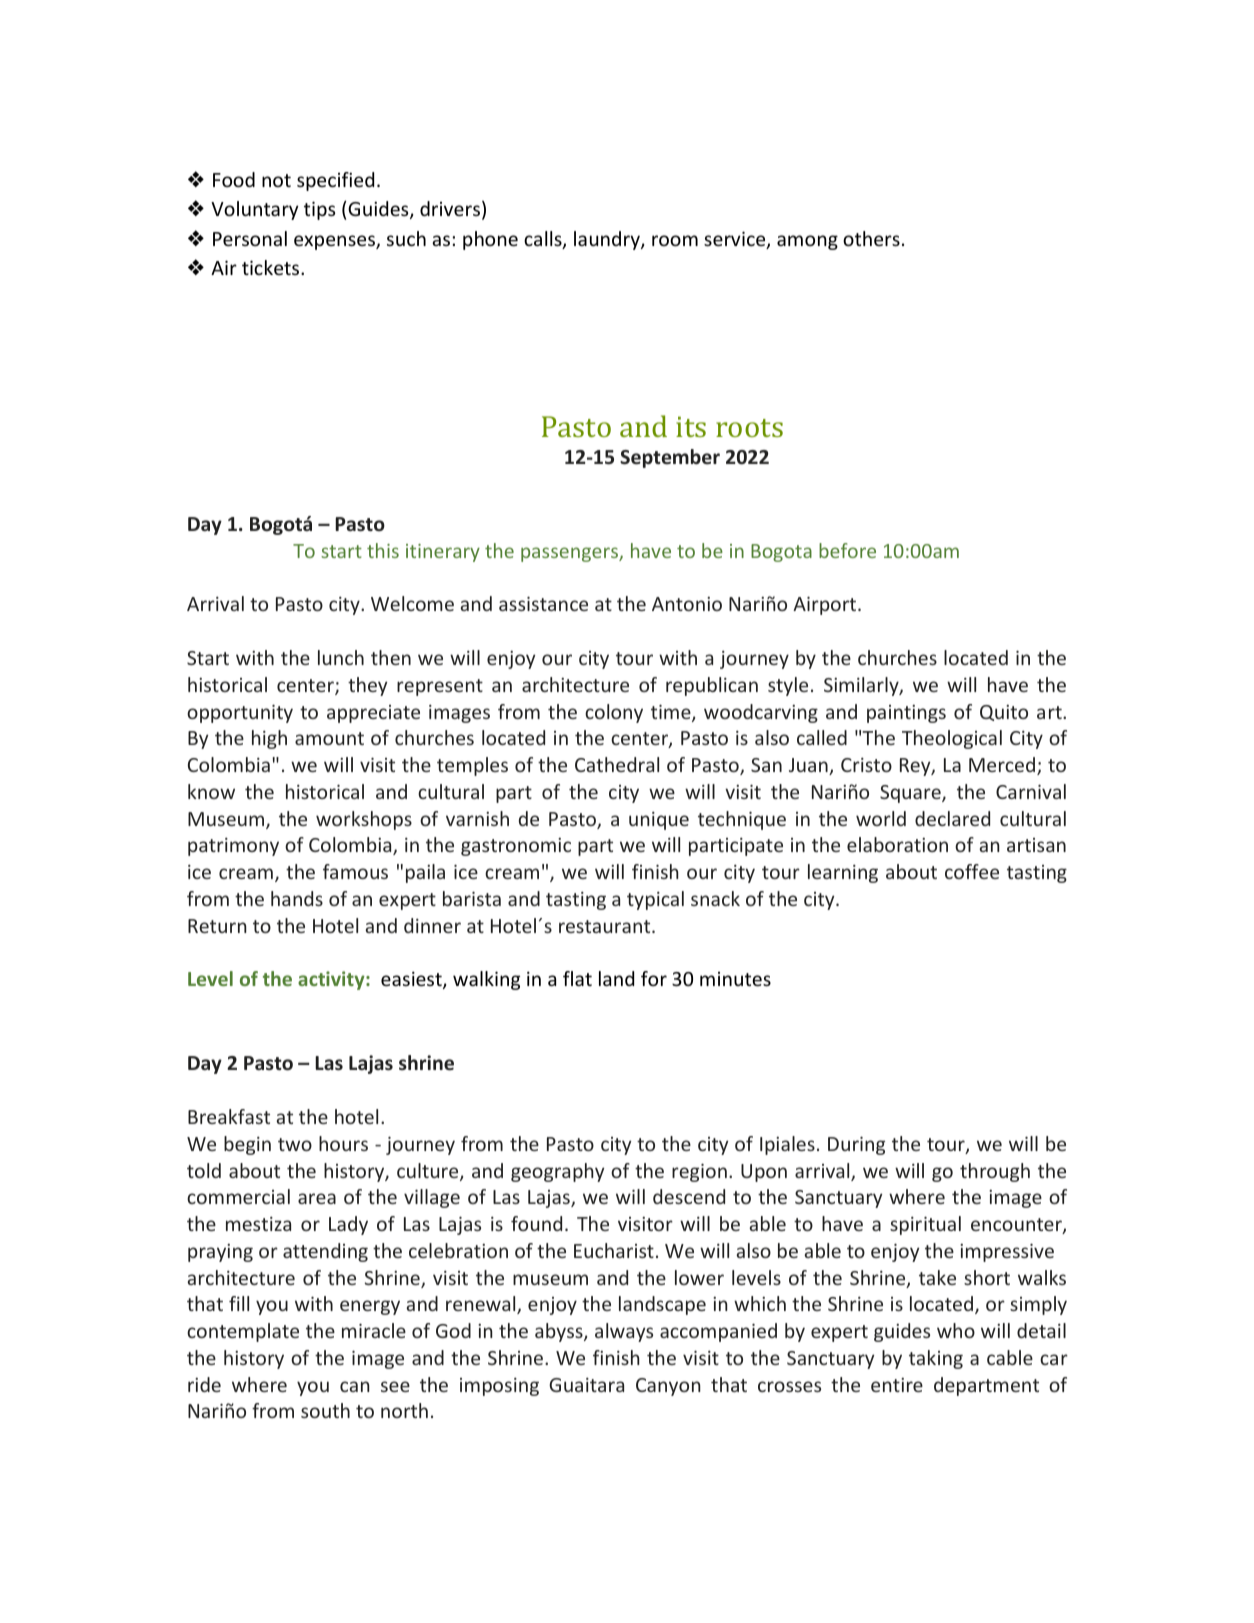 This document has height=1623, width=1254. I want to click on Square, so click(911, 794).
